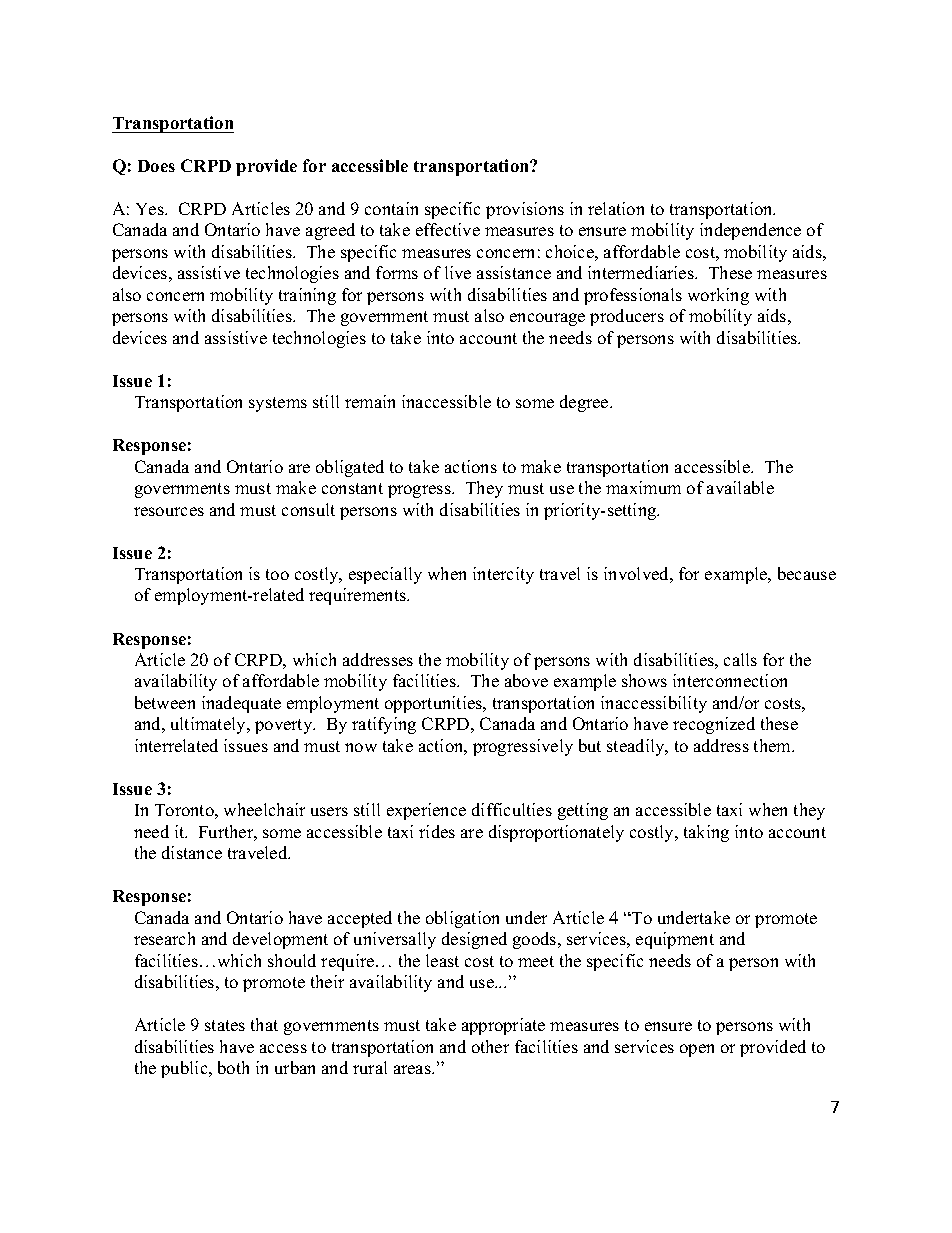 The width and height of the screenshot is (952, 1233). I want to click on states, so click(225, 1025).
